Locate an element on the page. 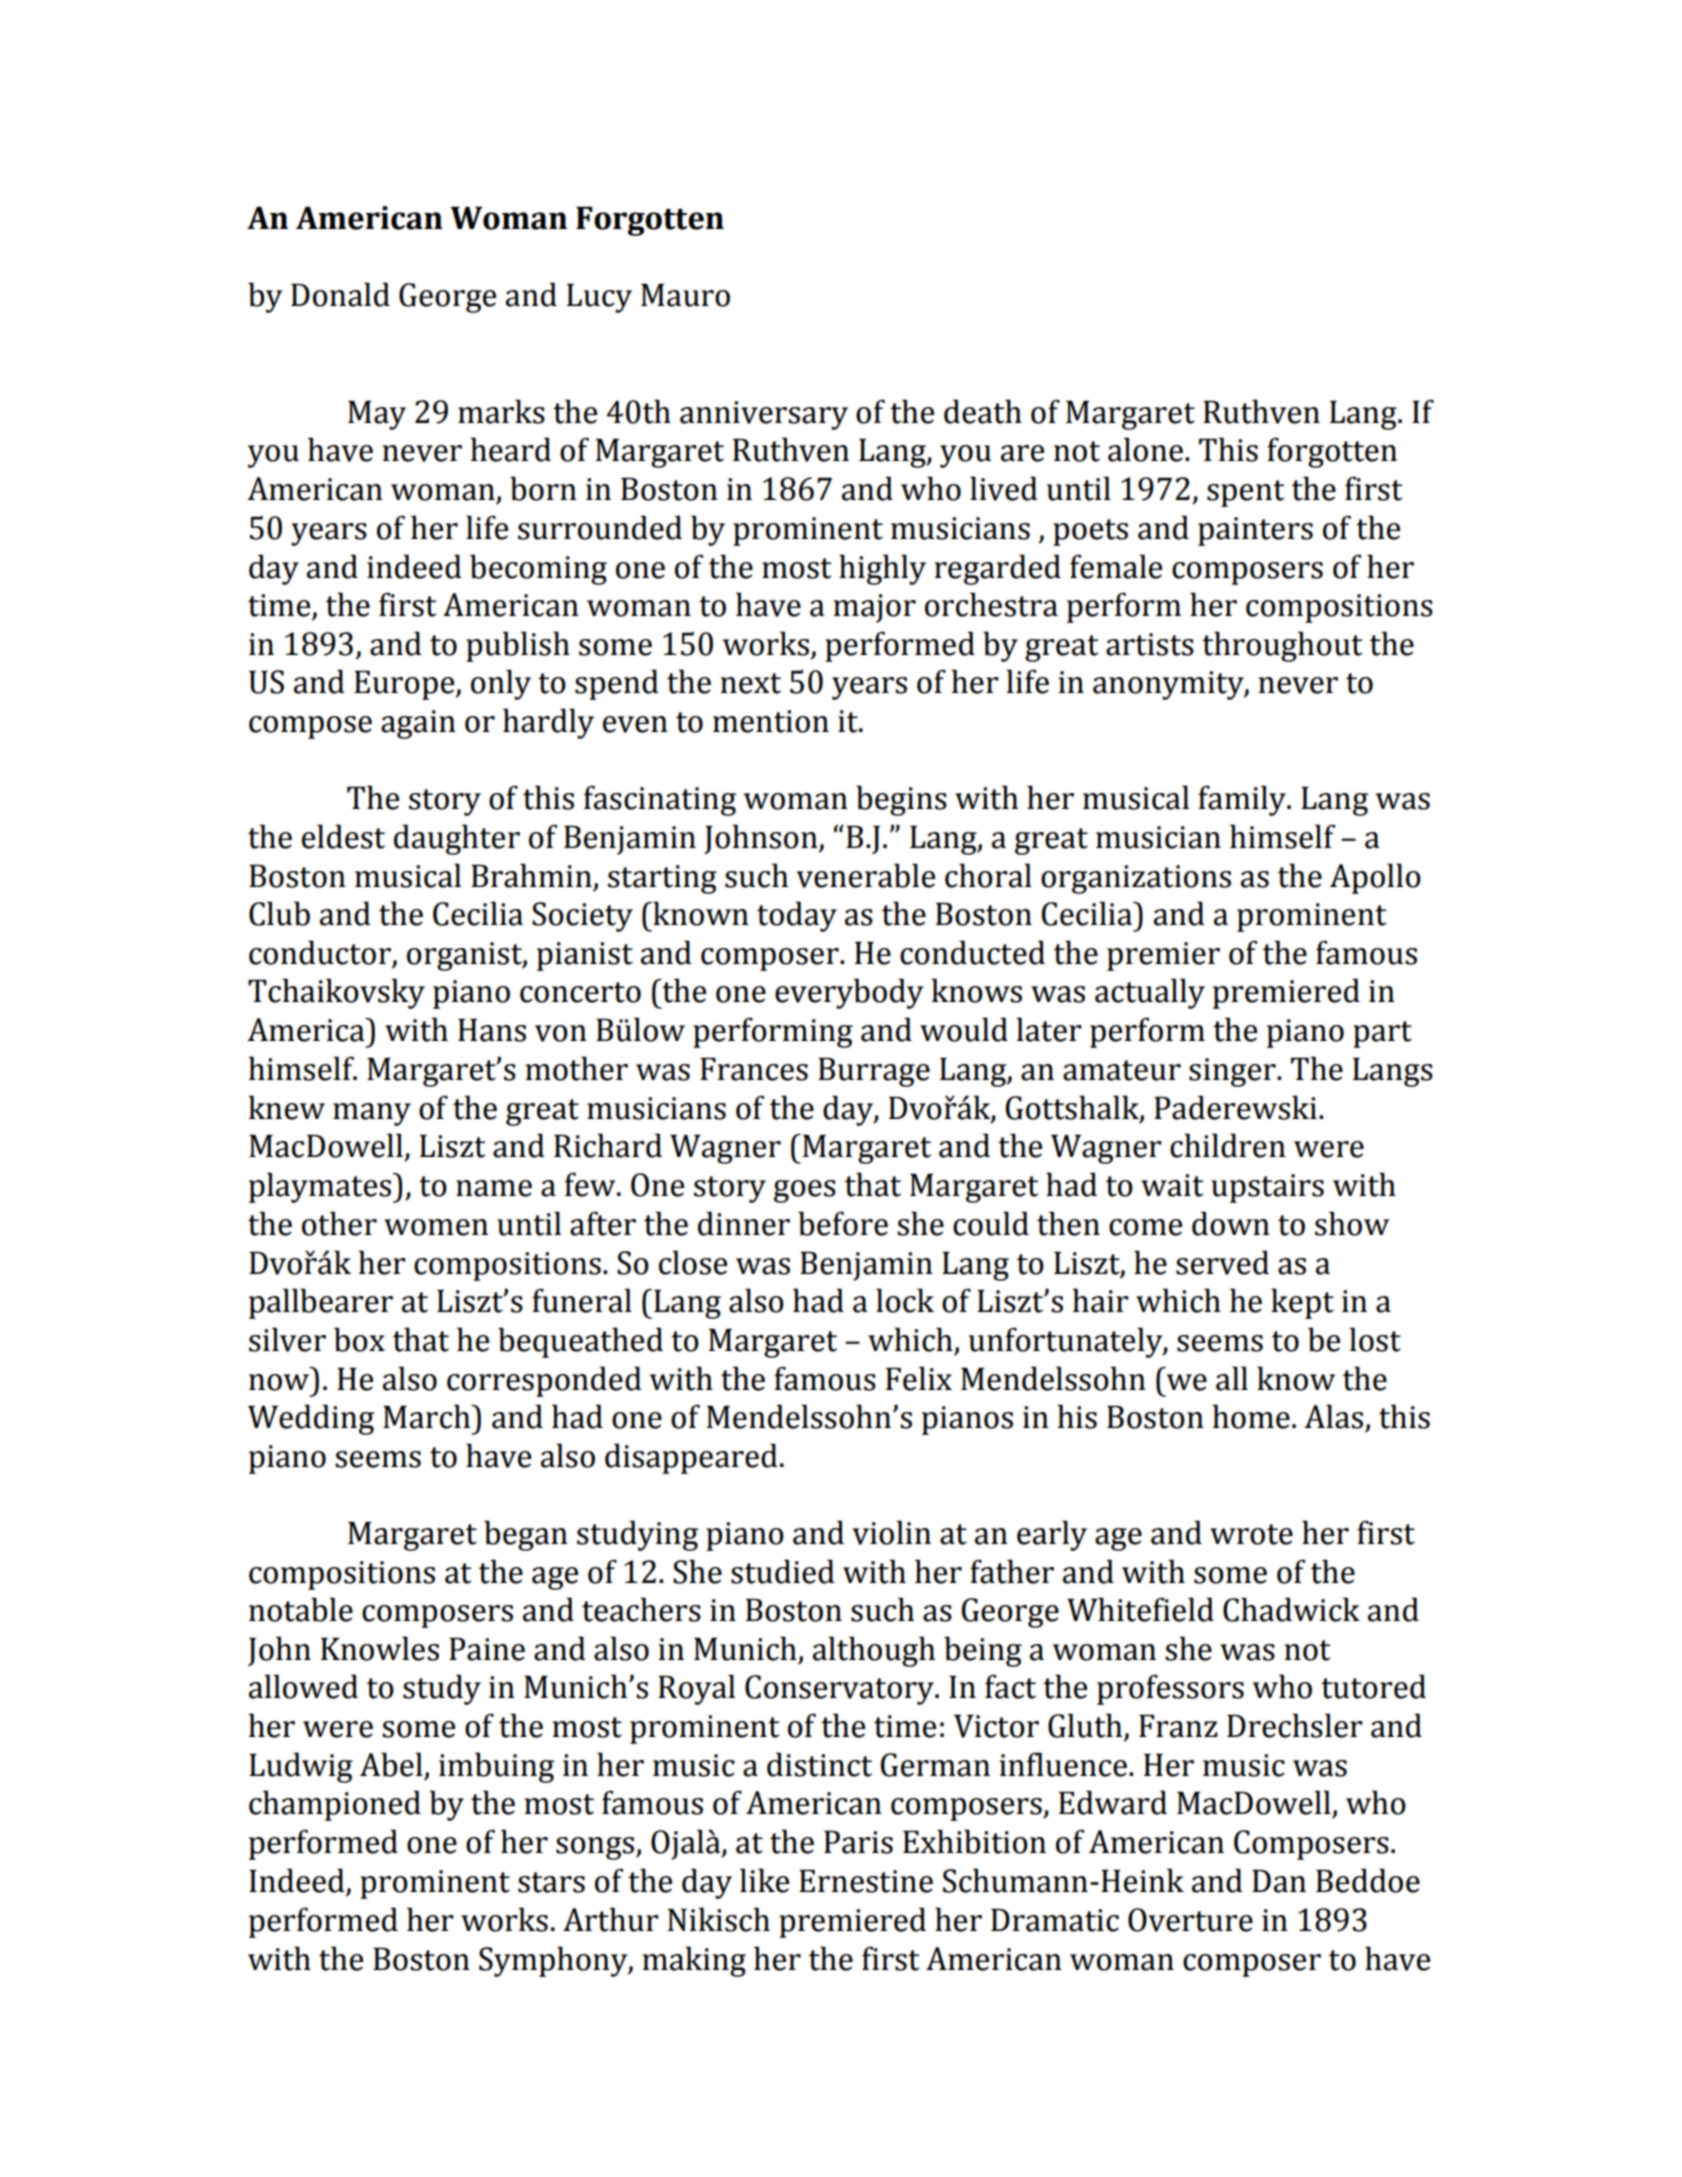 This image has width=1682, height=2177. stars is located at coordinates (551, 1882).
